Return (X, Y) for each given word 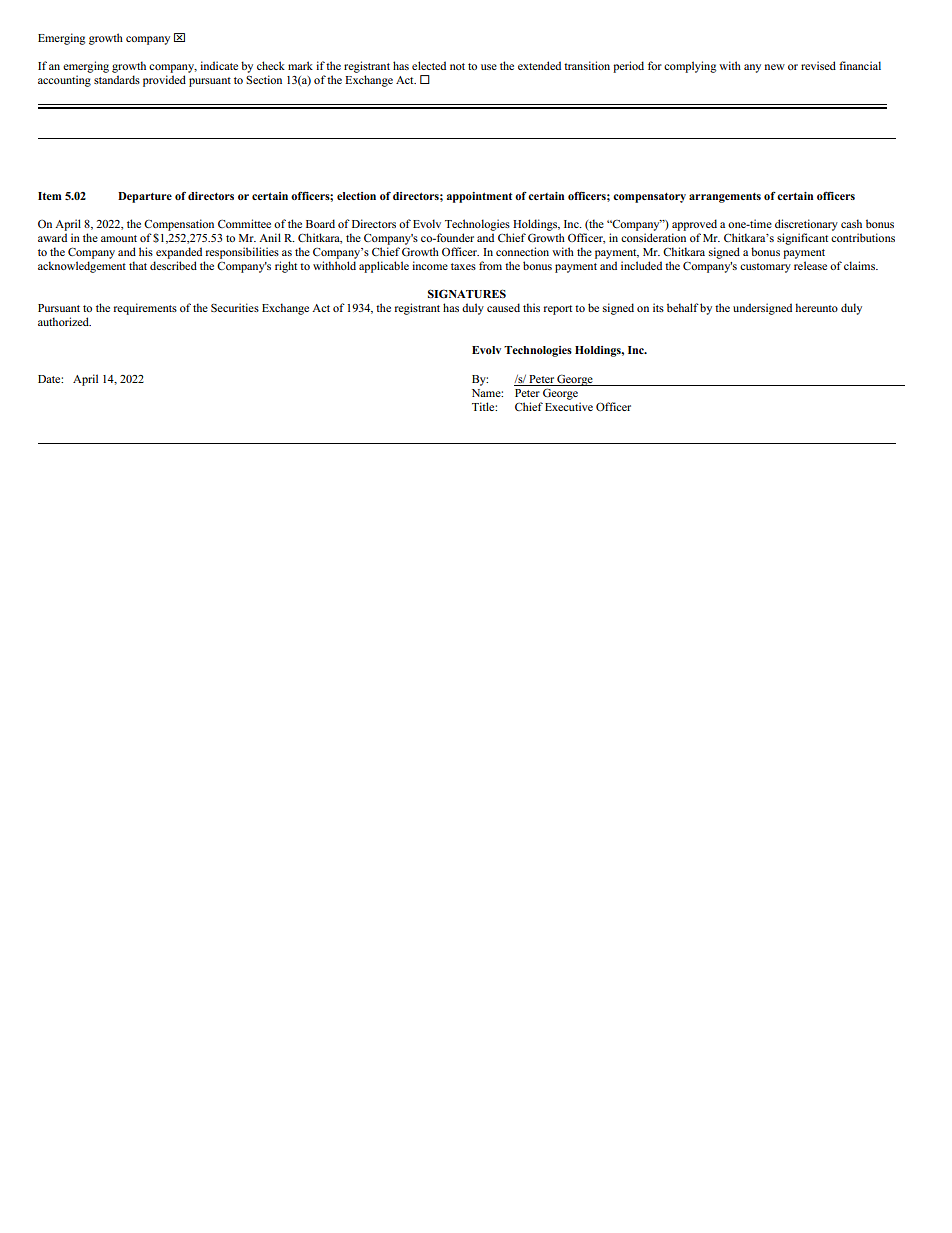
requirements (145, 309)
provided (164, 81)
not (457, 66)
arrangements (725, 198)
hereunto (816, 307)
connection (522, 251)
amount (119, 238)
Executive (569, 406)
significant (802, 239)
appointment (479, 197)
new (775, 67)
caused (503, 307)
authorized (64, 321)
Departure (145, 197)
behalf (683, 307)
